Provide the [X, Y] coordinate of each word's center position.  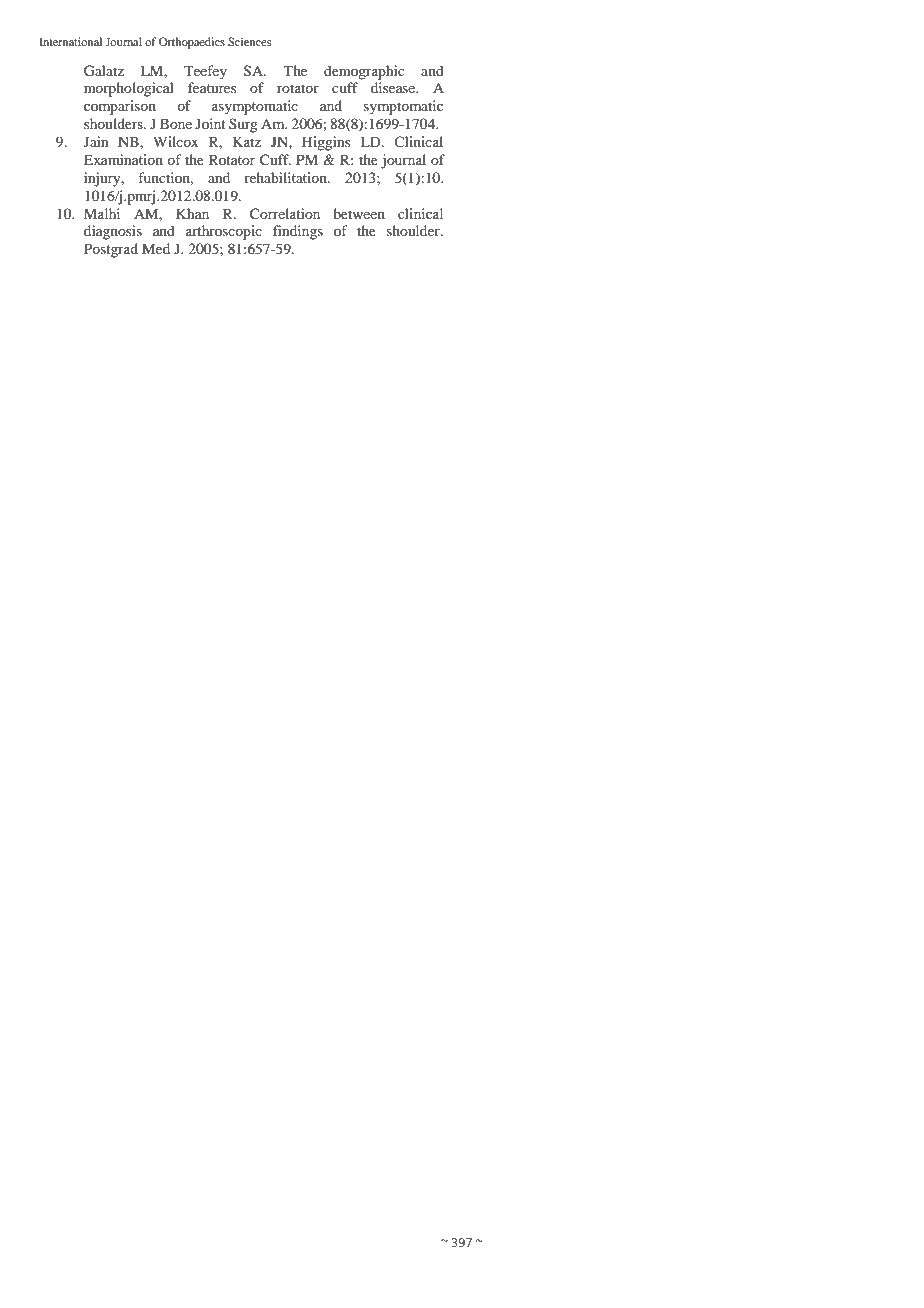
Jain [96, 141]
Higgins [326, 143]
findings [298, 232]
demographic [364, 72]
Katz [247, 141]
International [70, 41]
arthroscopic [224, 232]
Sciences [249, 41]
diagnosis [113, 232]
